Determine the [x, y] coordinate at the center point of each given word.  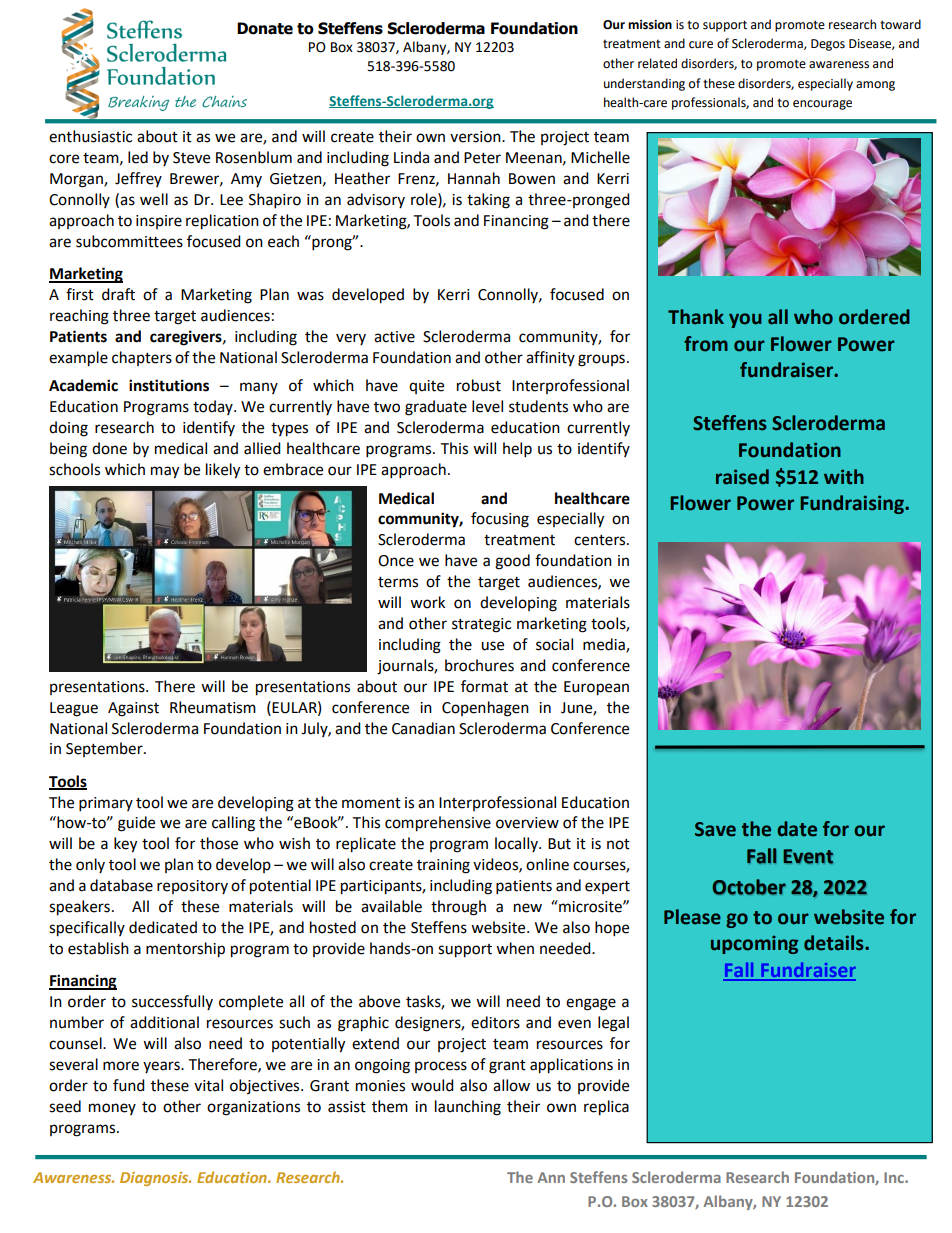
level [487, 406]
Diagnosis [155, 1179]
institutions [169, 385]
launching [468, 1108]
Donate [265, 28]
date [797, 829]
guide [136, 824]
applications [571, 1066]
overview [527, 823]
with [844, 477]
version [476, 137]
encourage [822, 105]
